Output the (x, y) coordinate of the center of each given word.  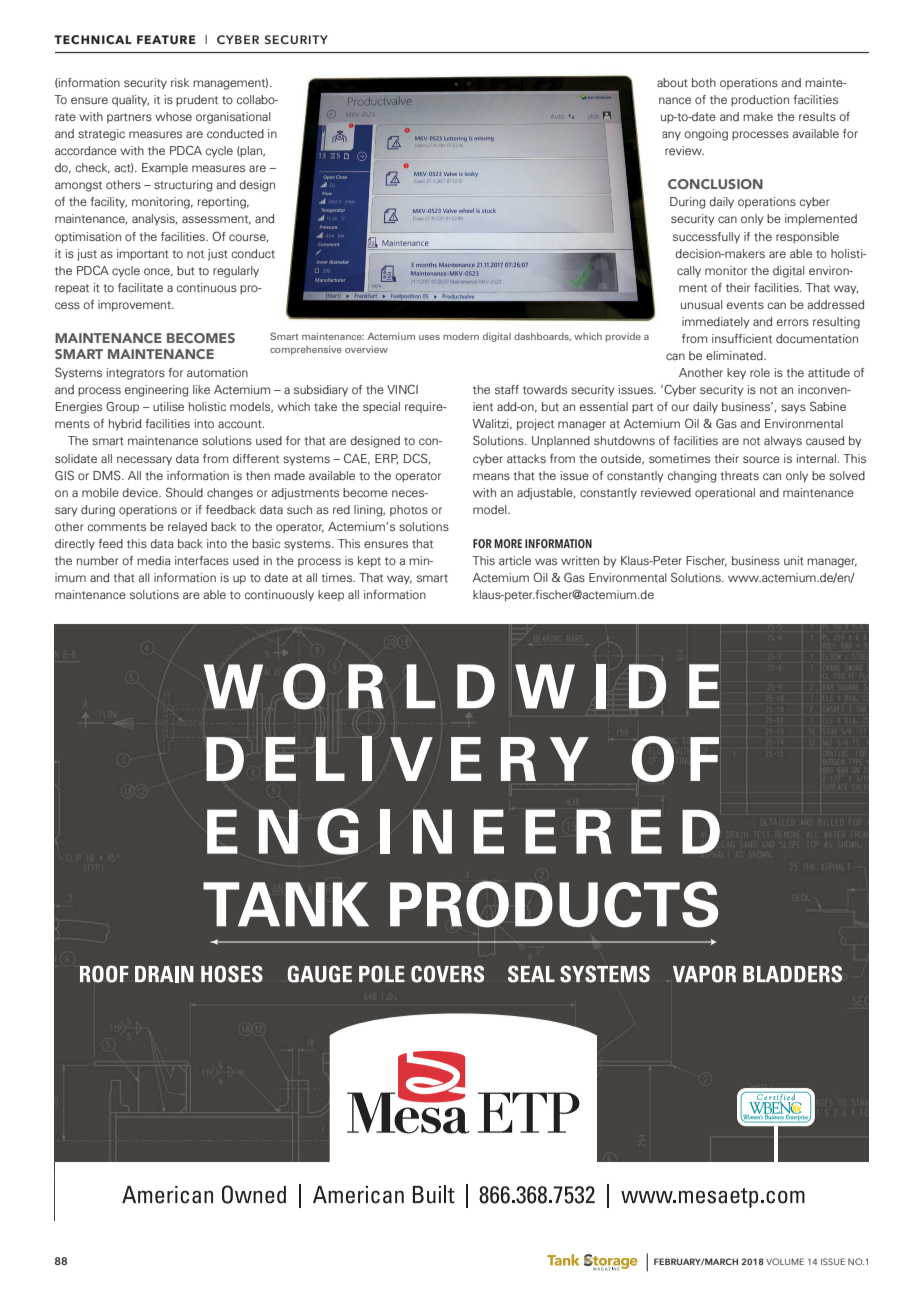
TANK (286, 904)
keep (331, 595)
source (761, 459)
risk (180, 82)
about (672, 82)
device (141, 492)
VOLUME (785, 1261)
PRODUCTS (554, 904)
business (756, 560)
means (491, 476)
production (760, 100)
